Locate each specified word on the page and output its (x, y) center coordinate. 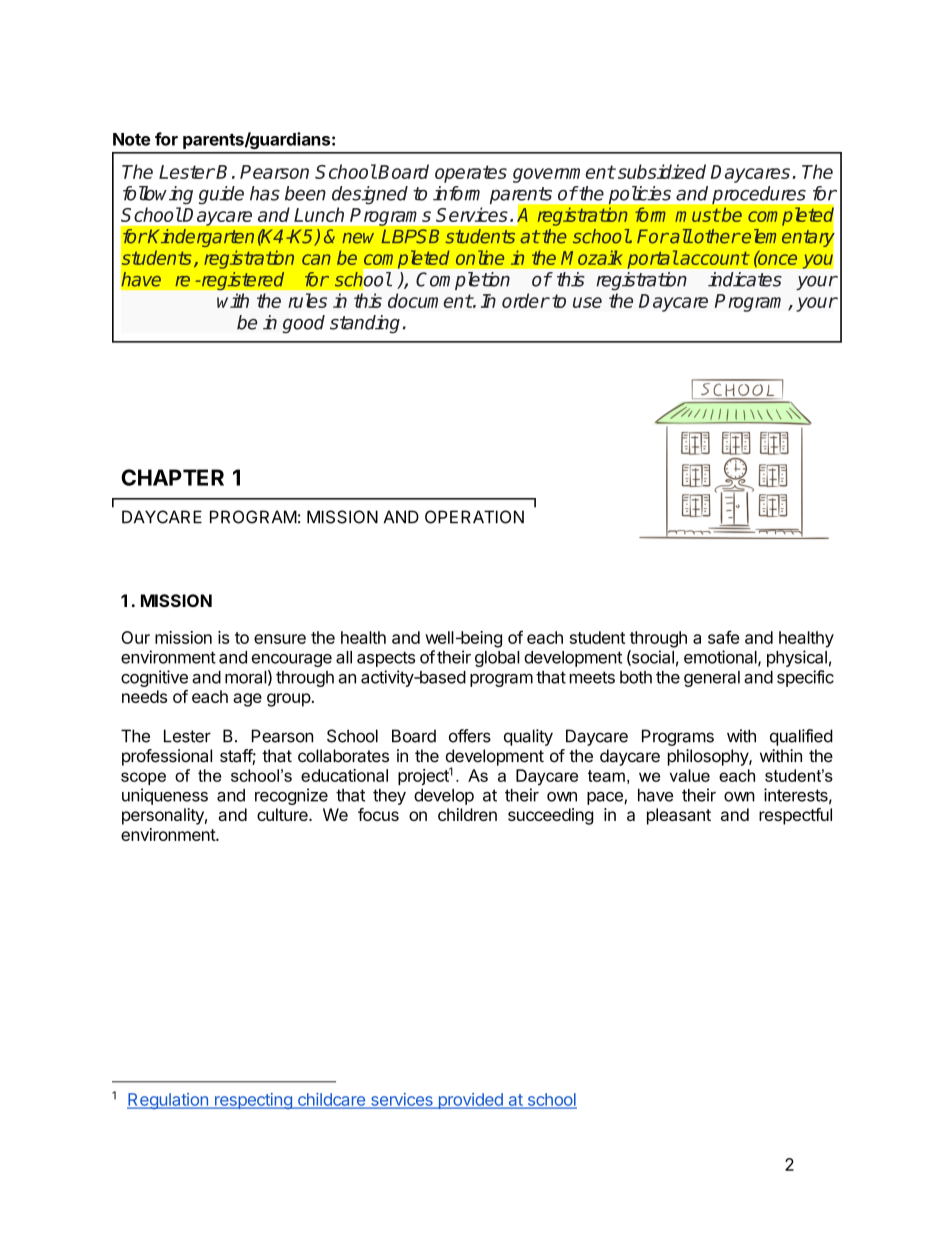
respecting (253, 1101)
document (430, 300)
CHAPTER (172, 477)
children (467, 814)
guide (221, 195)
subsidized (662, 171)
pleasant (679, 816)
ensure (280, 639)
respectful (795, 816)
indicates (745, 279)
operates (471, 174)
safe (723, 637)
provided (470, 1101)
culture (283, 814)
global (497, 659)
